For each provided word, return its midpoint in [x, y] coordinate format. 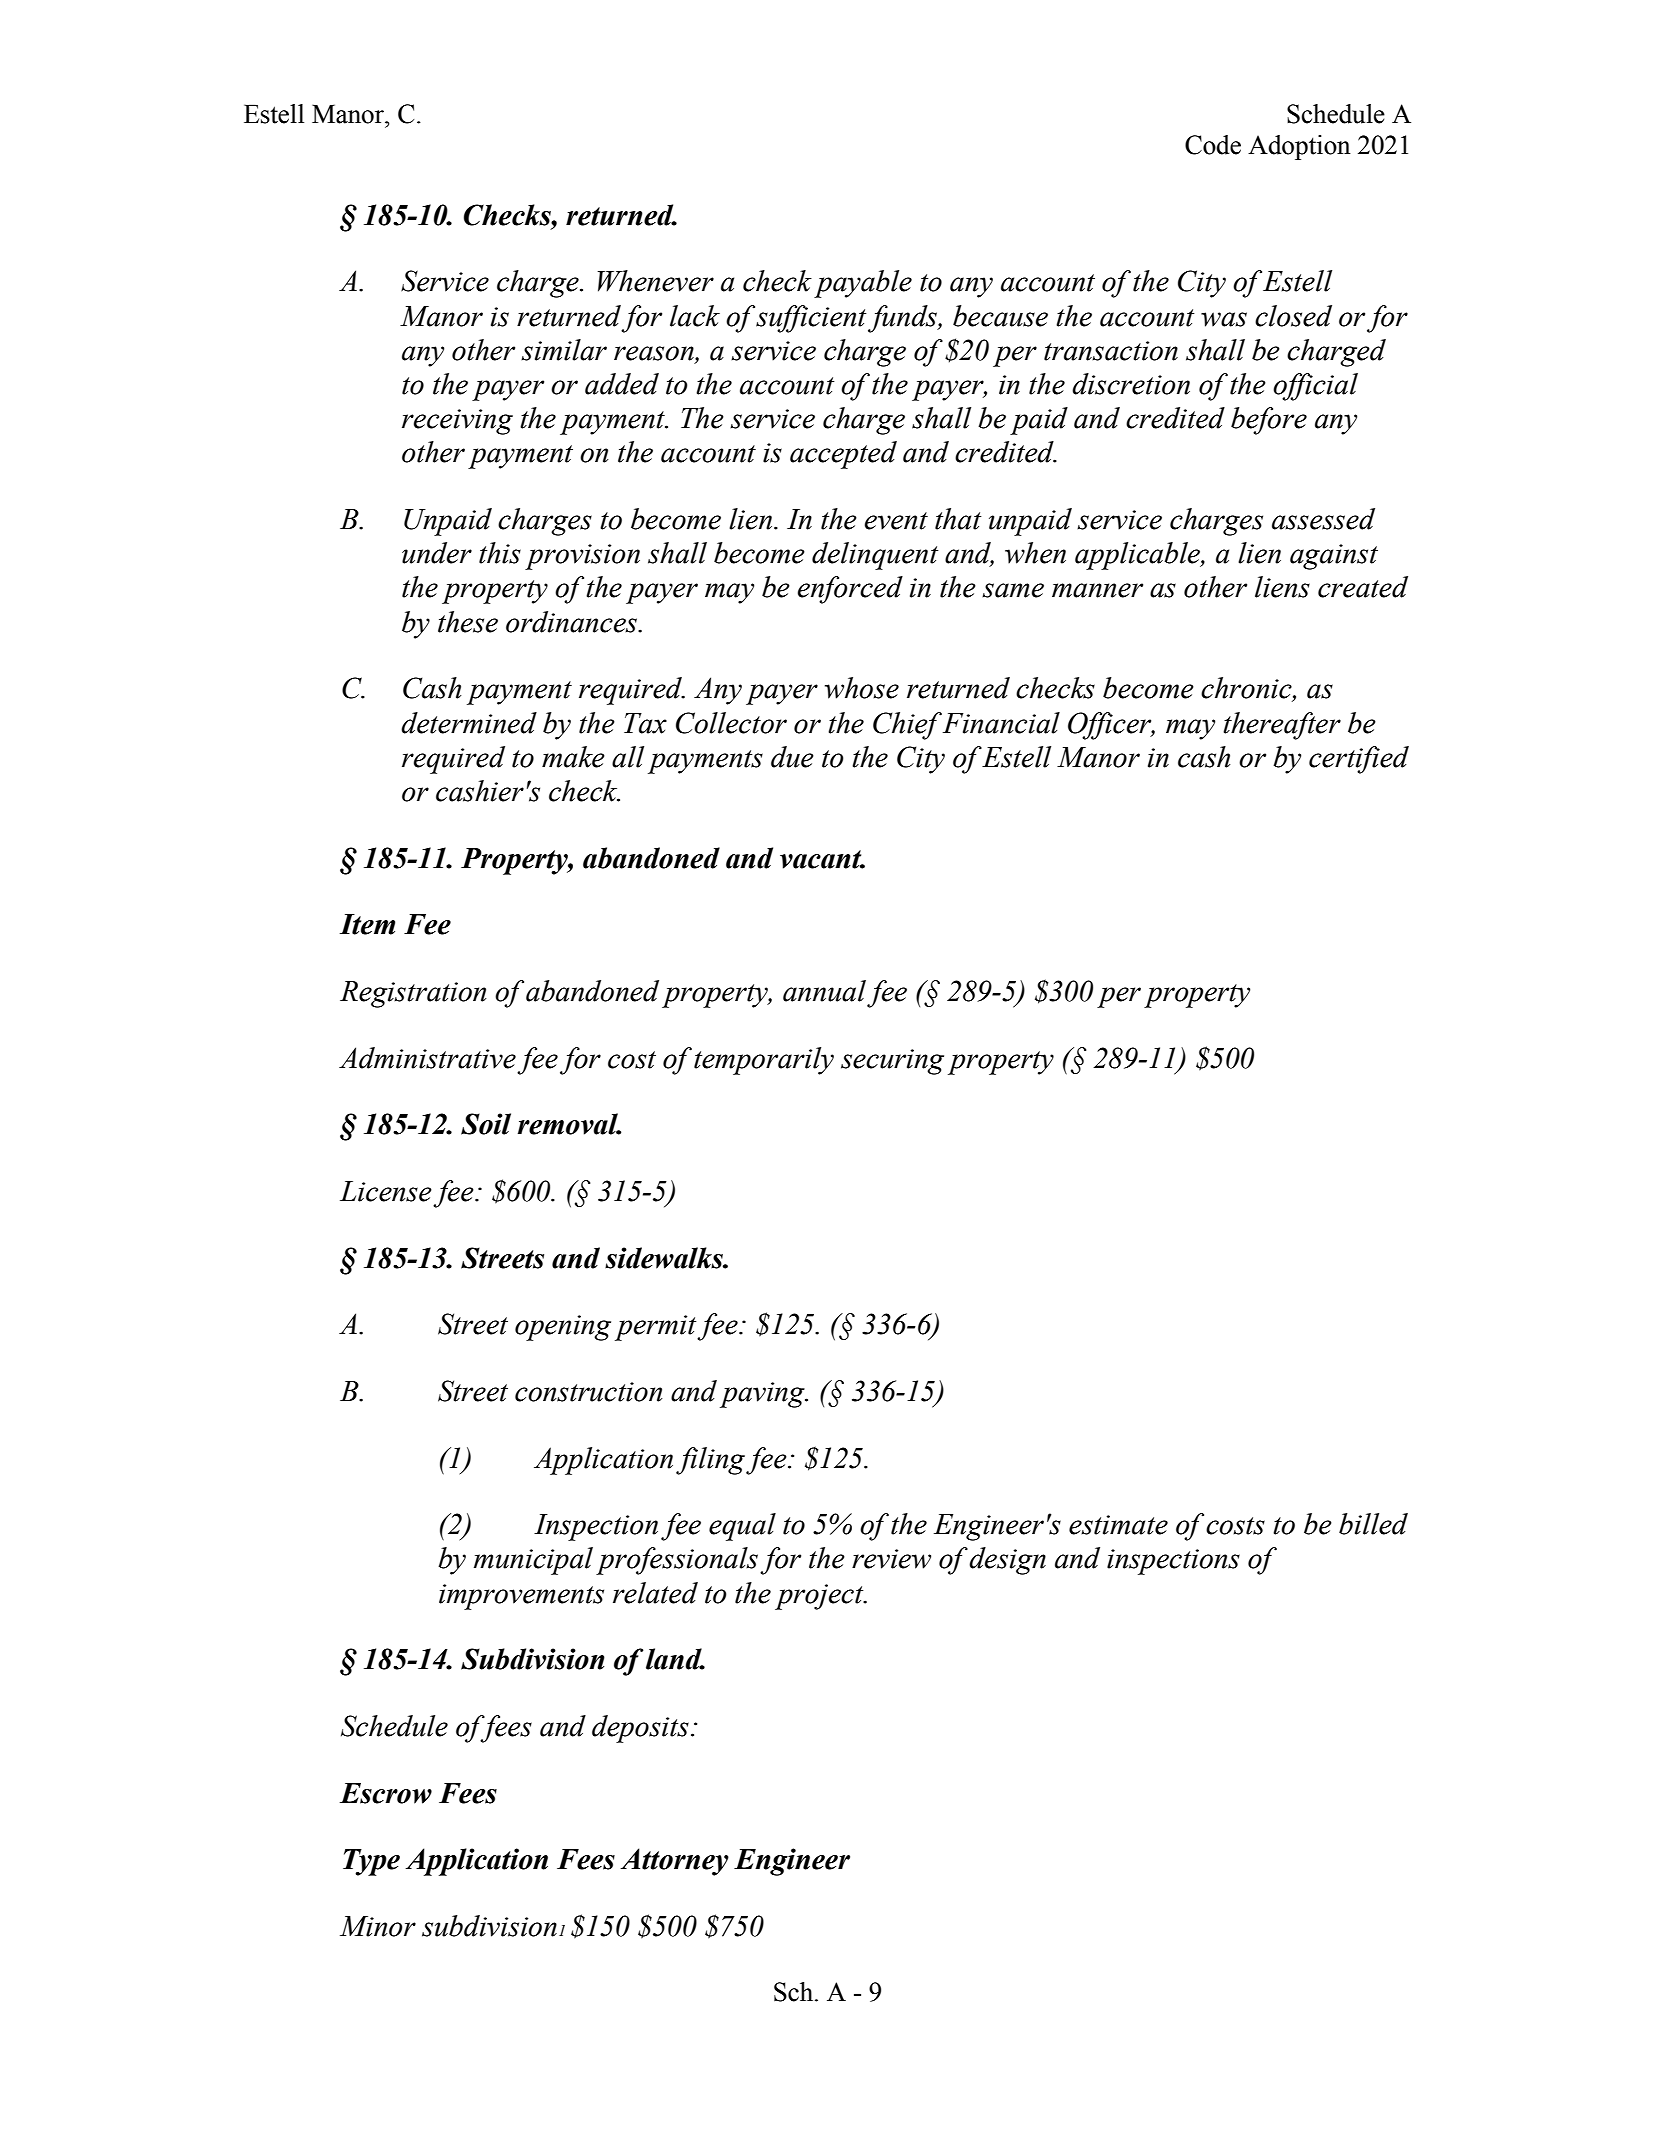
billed [1373, 1524]
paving [763, 1395]
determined [469, 723]
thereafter [1282, 726]
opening [563, 1328]
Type [371, 1862]
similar [564, 350]
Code [1213, 145]
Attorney [675, 1862]
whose [862, 688]
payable [863, 284]
